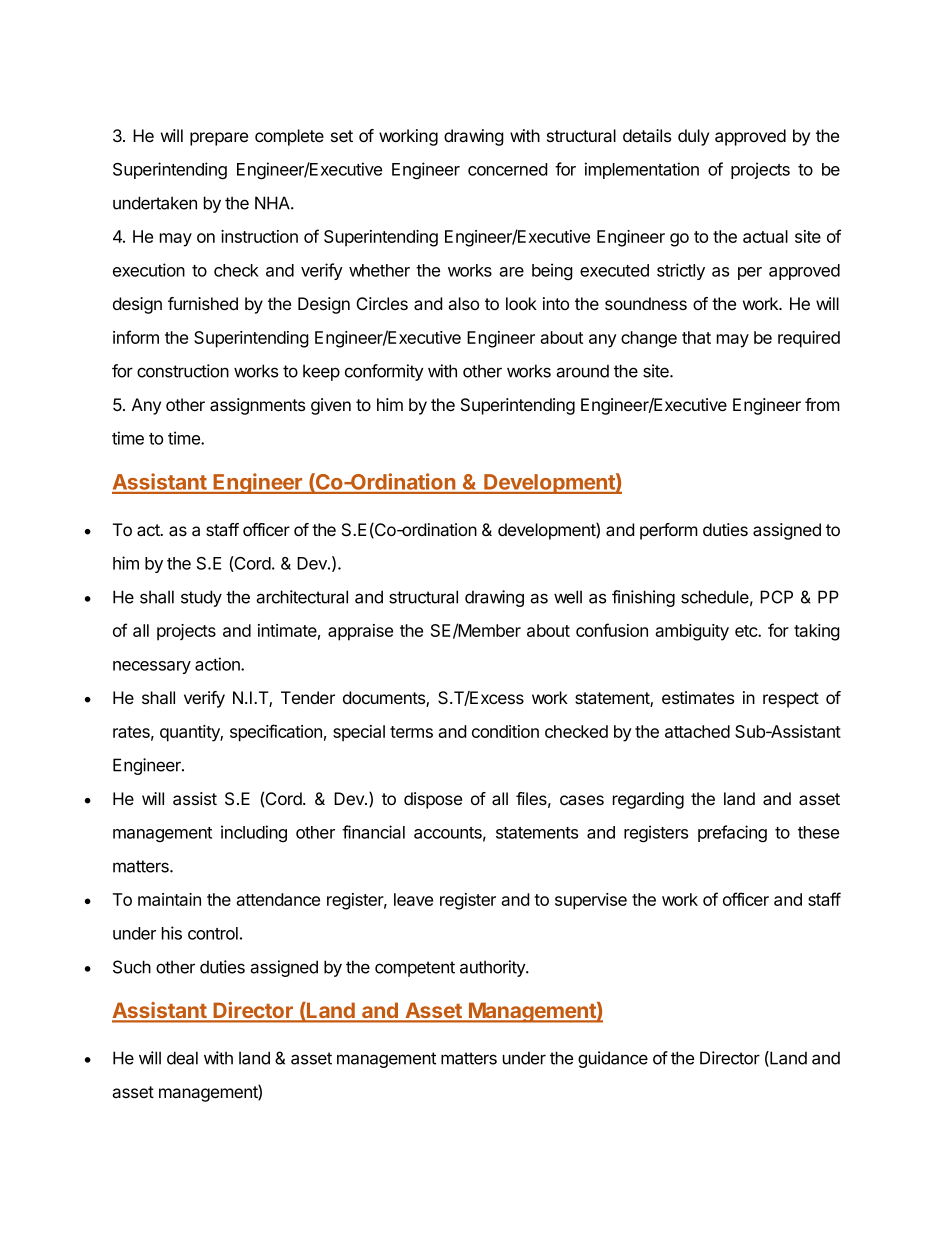 This screenshot has width=952, height=1233. What do you see at coordinates (201, 598) in the screenshot?
I see `study` at bounding box center [201, 598].
